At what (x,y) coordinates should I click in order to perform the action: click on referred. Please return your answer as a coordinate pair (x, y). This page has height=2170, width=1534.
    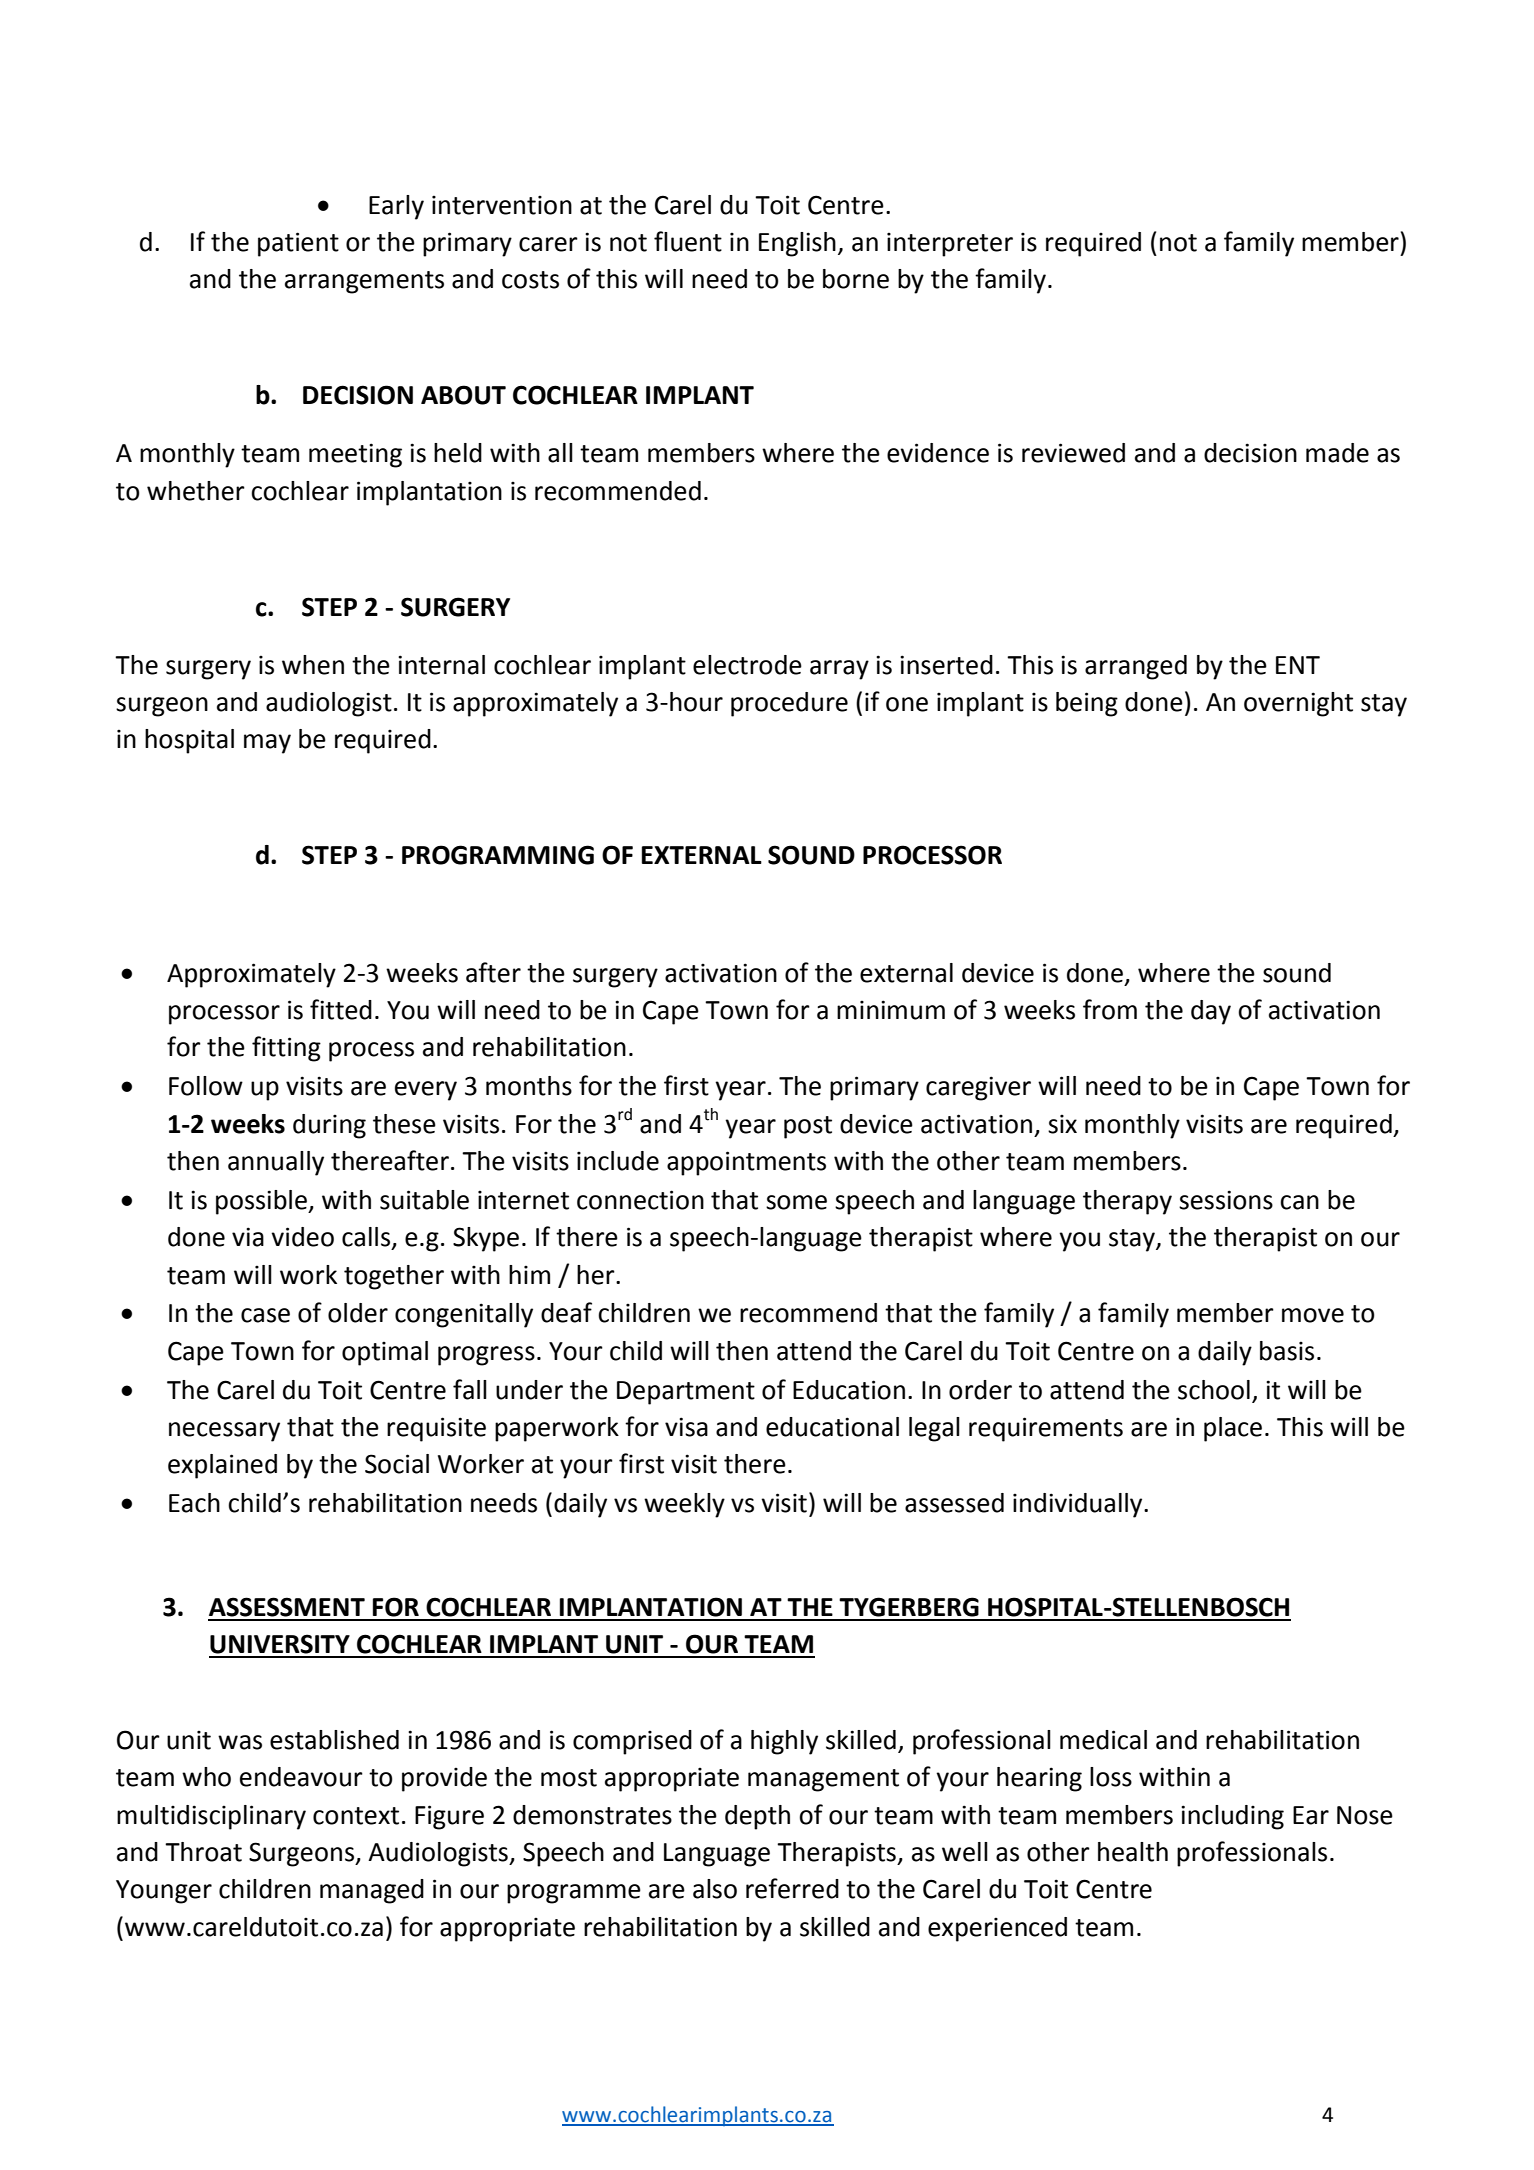
    Looking at the image, I should click on (792, 1888).
